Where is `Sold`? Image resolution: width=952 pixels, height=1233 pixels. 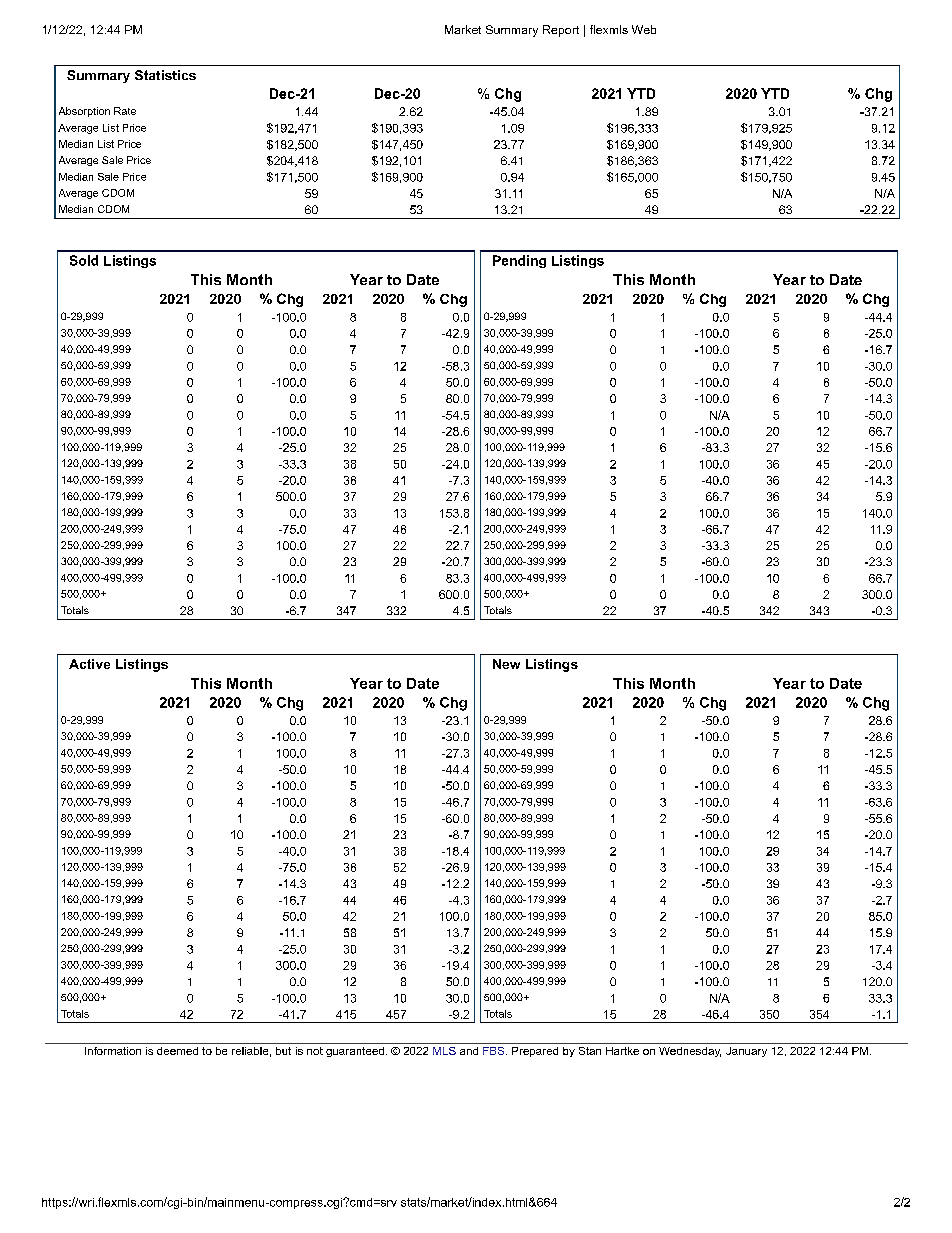
Sold is located at coordinates (84, 260).
